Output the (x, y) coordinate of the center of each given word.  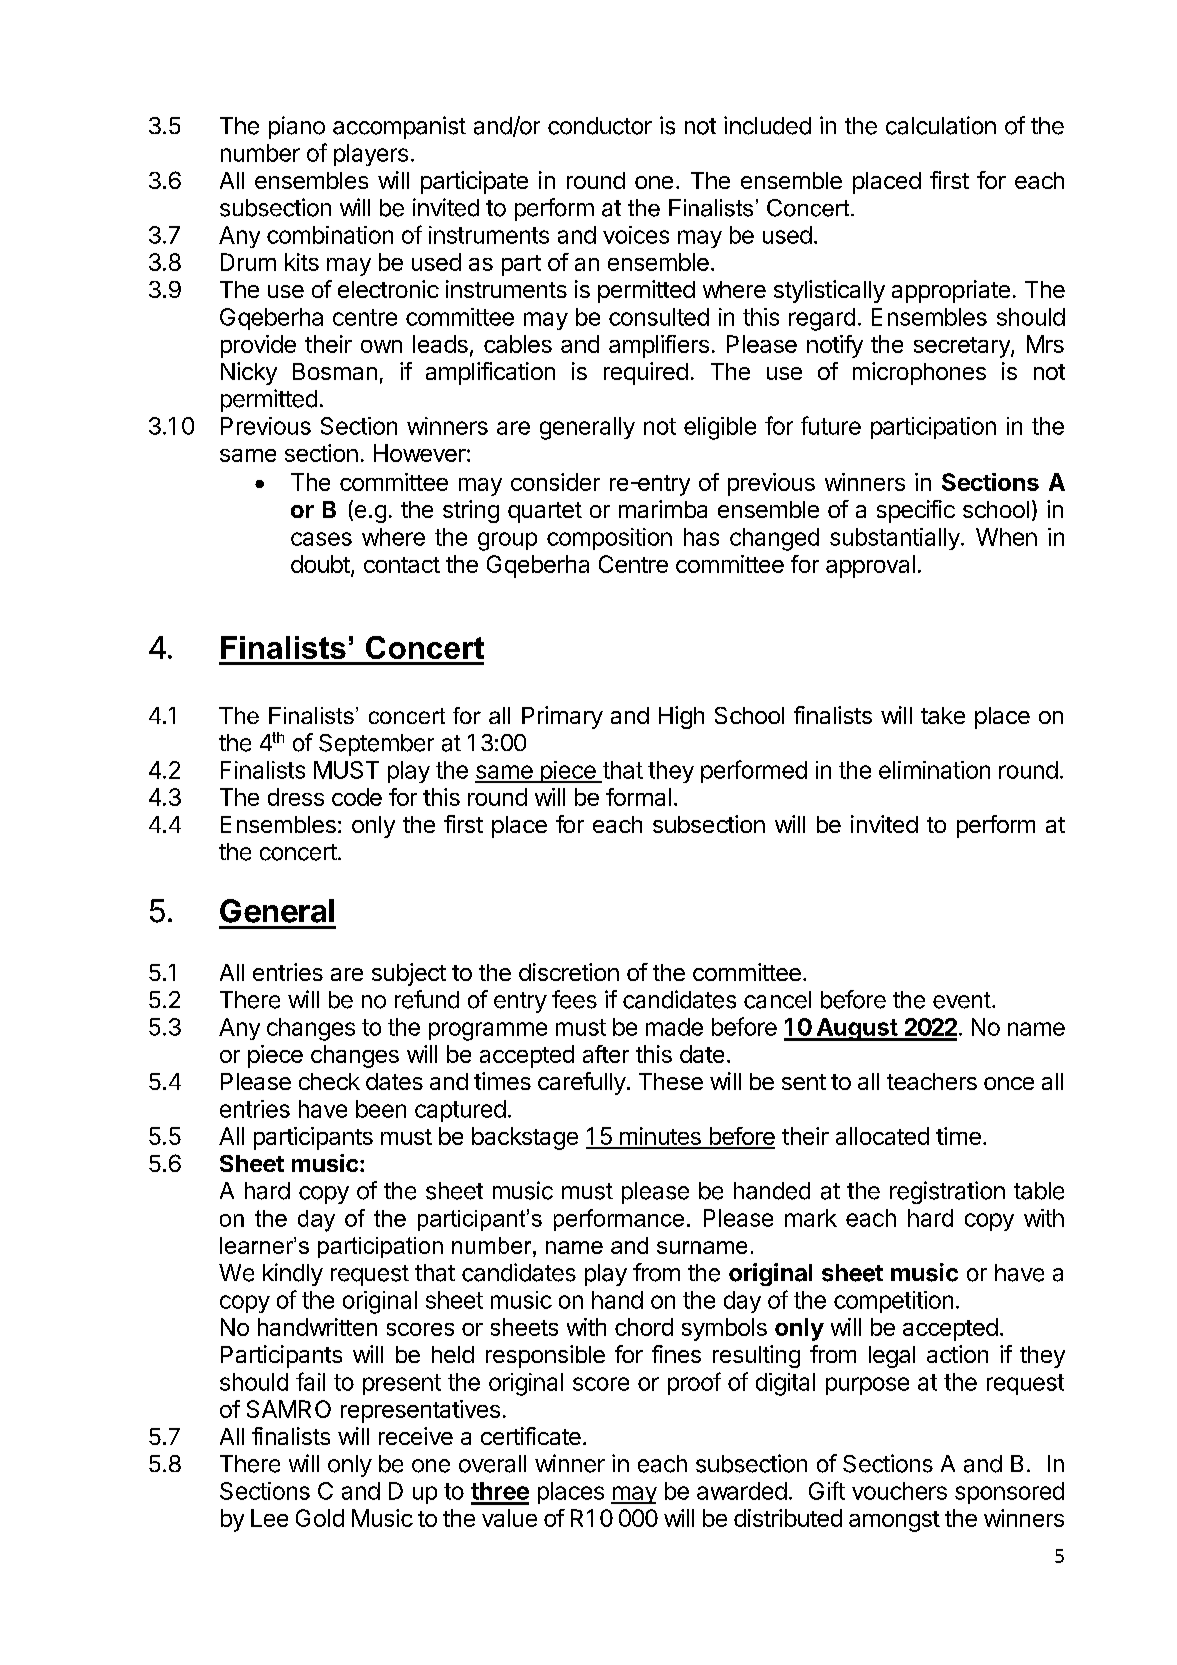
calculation (941, 125)
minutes (660, 1137)
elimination (934, 770)
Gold (320, 1518)
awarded (742, 1491)
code (357, 797)
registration (947, 1192)
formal (638, 797)
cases (321, 539)
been (381, 1109)
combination (330, 235)
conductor (600, 126)
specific (916, 511)
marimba (663, 509)
